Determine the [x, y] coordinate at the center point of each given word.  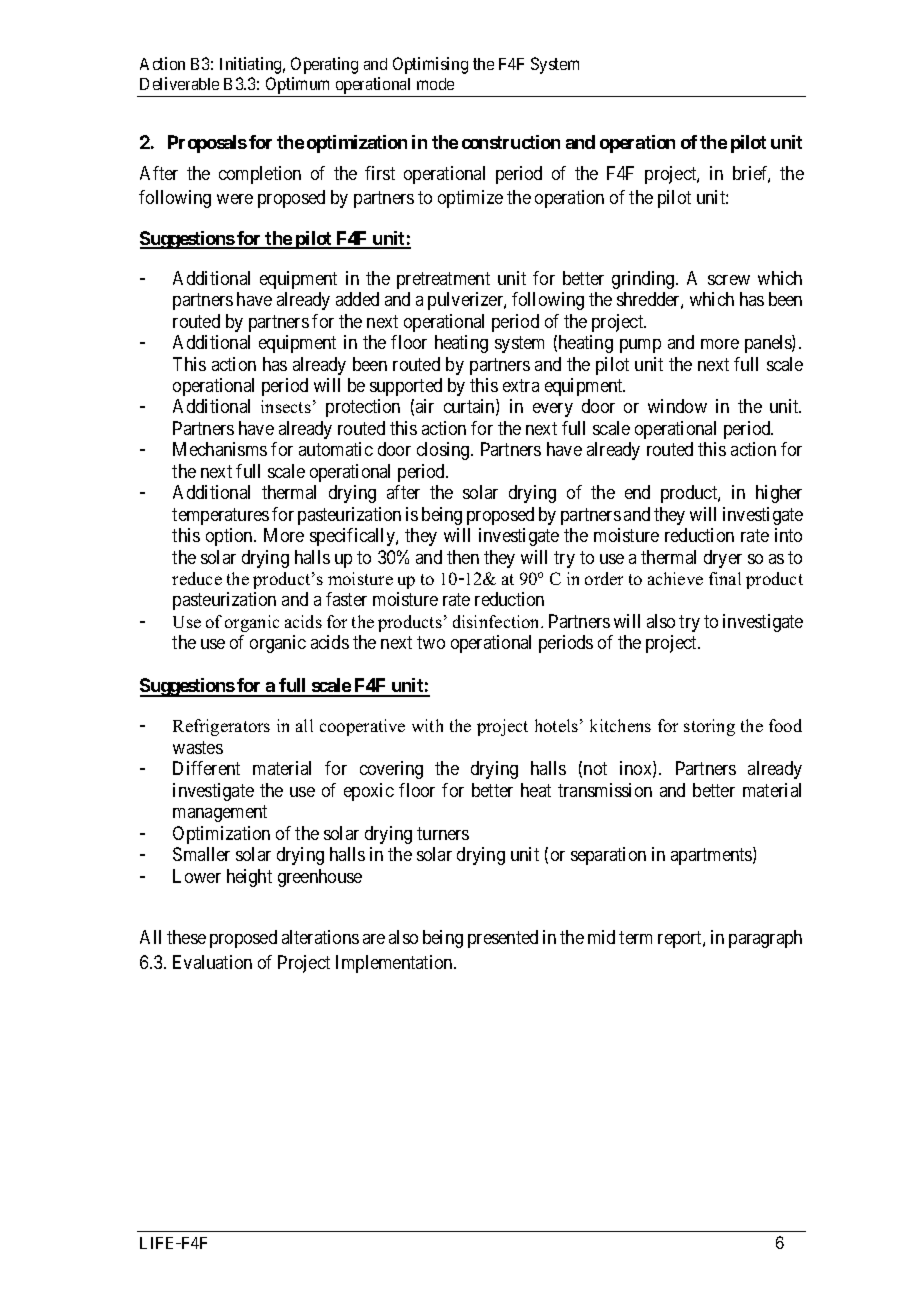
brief [751, 174]
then [463, 557]
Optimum [298, 87]
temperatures [220, 516]
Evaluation [212, 962]
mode [435, 84]
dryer [723, 559]
